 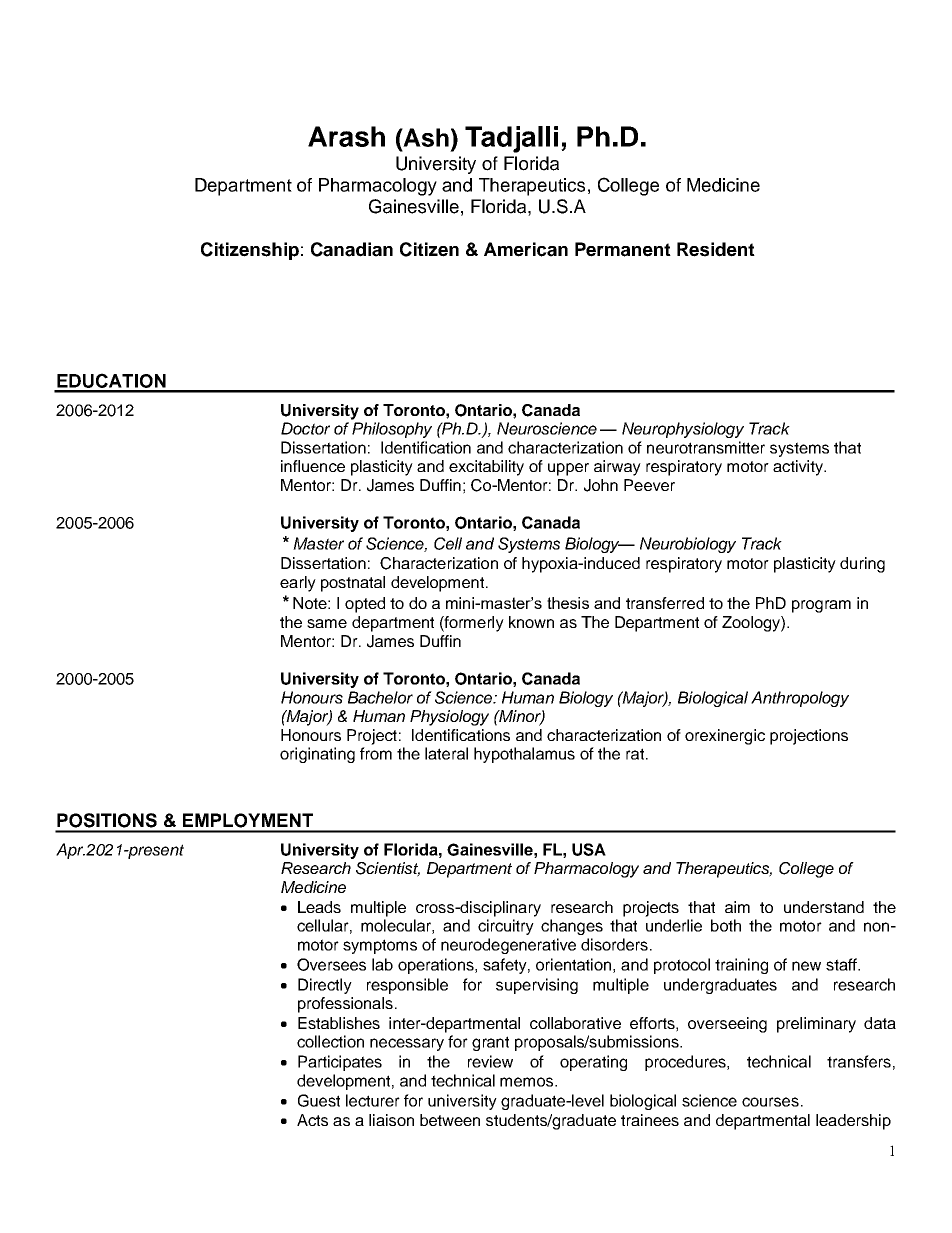 I want to click on hypothalamus, so click(x=524, y=755).
